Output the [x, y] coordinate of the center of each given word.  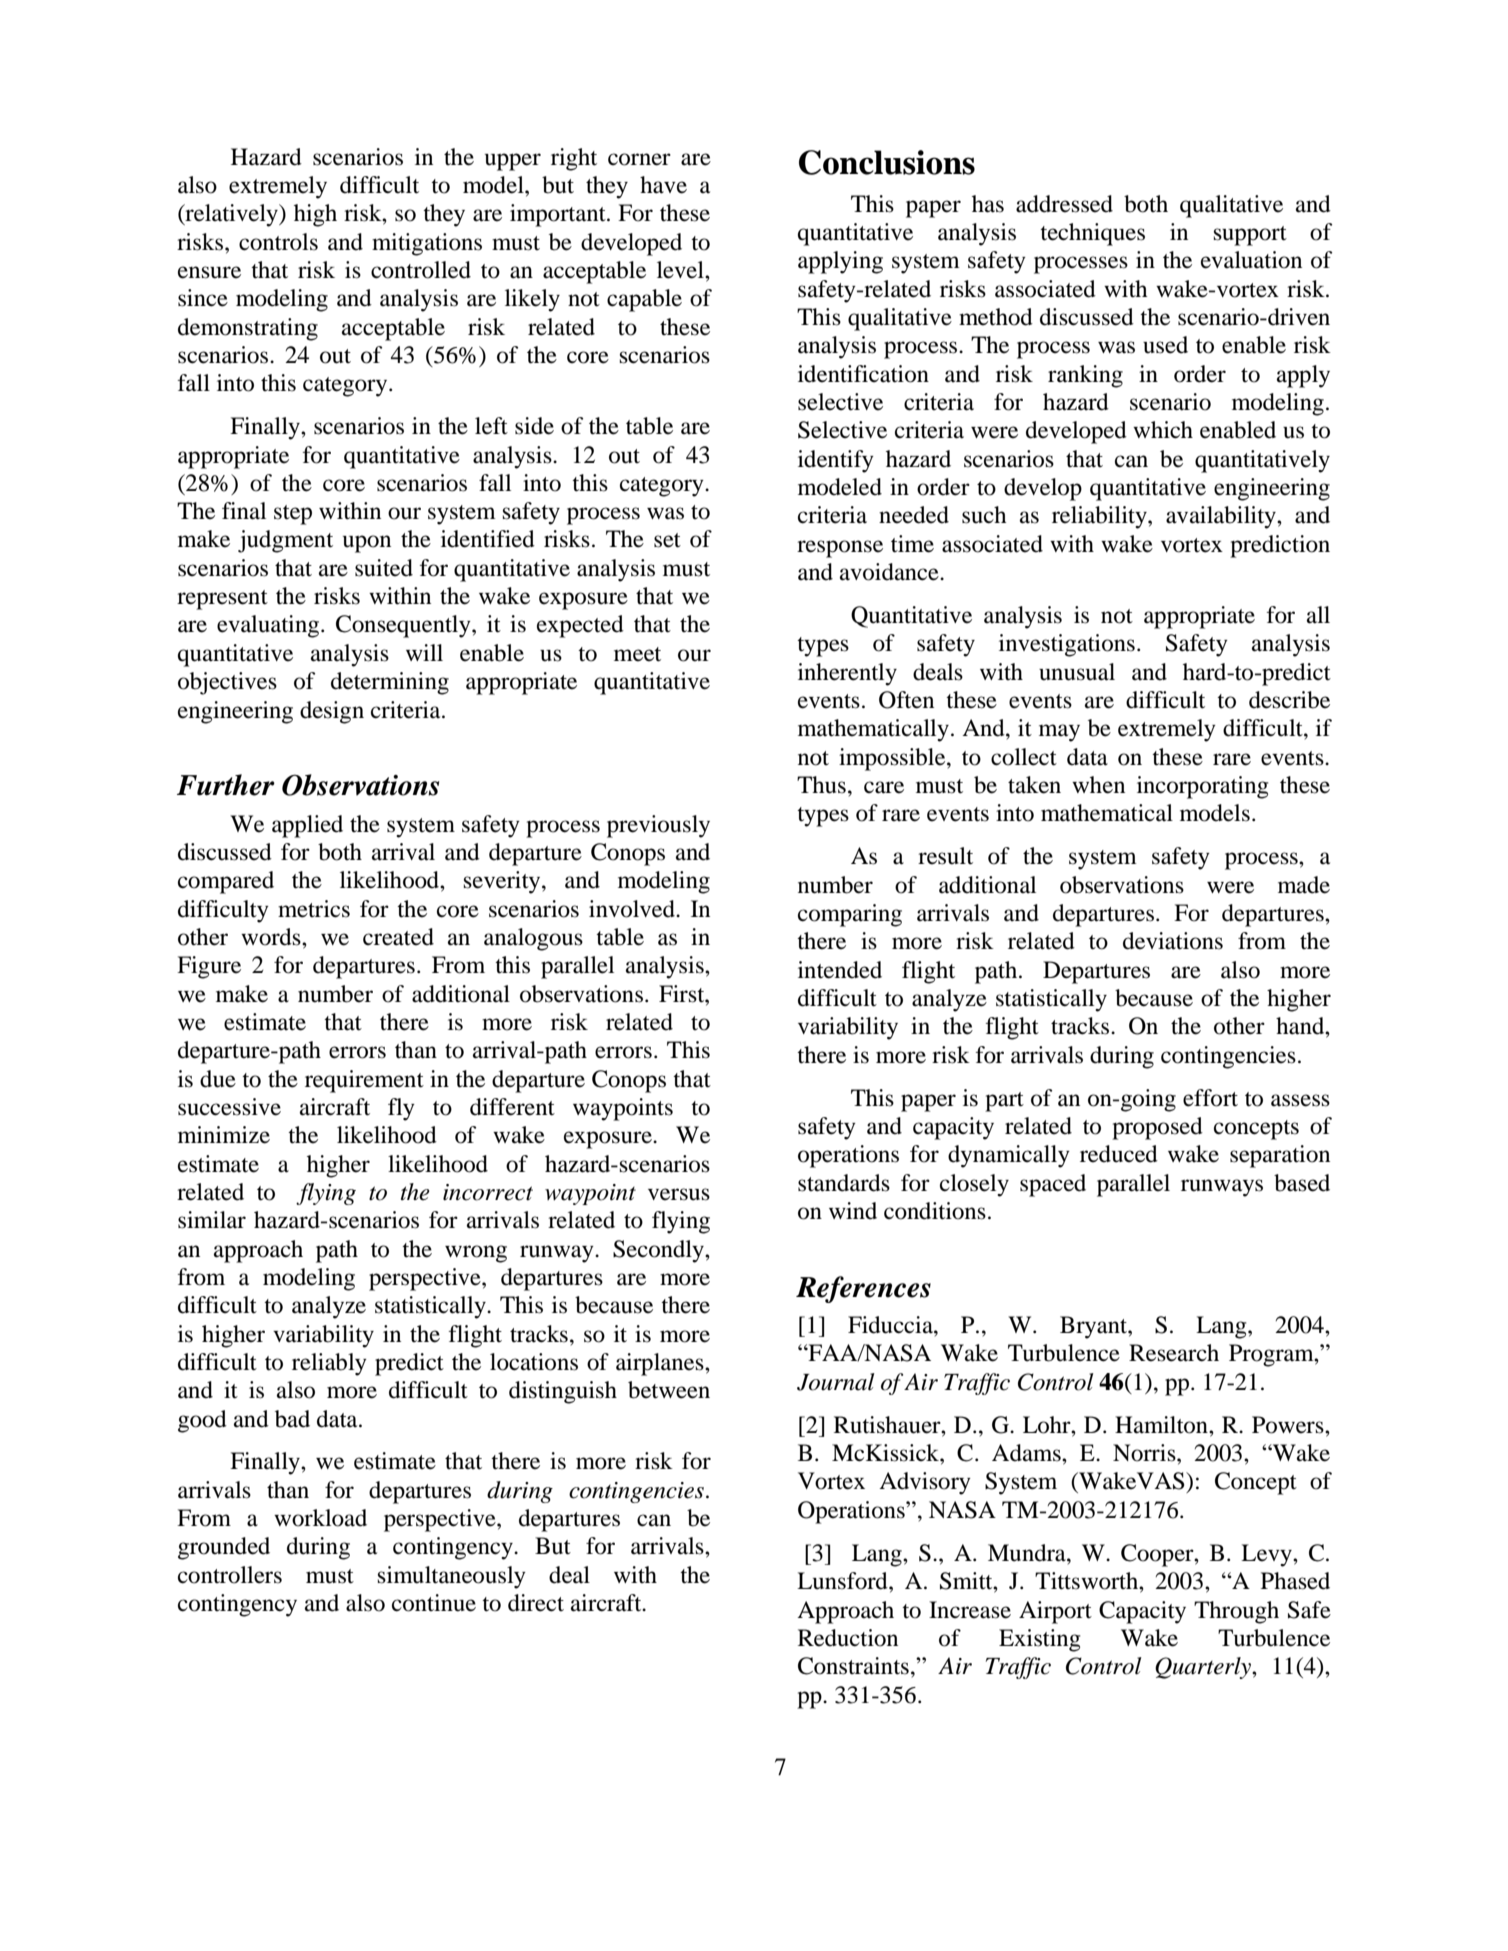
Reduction [848, 1638]
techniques [1092, 234]
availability [1222, 517]
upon [367, 544]
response [840, 549]
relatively [231, 215]
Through [1236, 1612]
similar [212, 1220]
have [663, 185]
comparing [850, 915]
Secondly [659, 1251]
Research [1174, 1353]
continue [434, 1603]
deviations [1173, 941]
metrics [314, 909]
